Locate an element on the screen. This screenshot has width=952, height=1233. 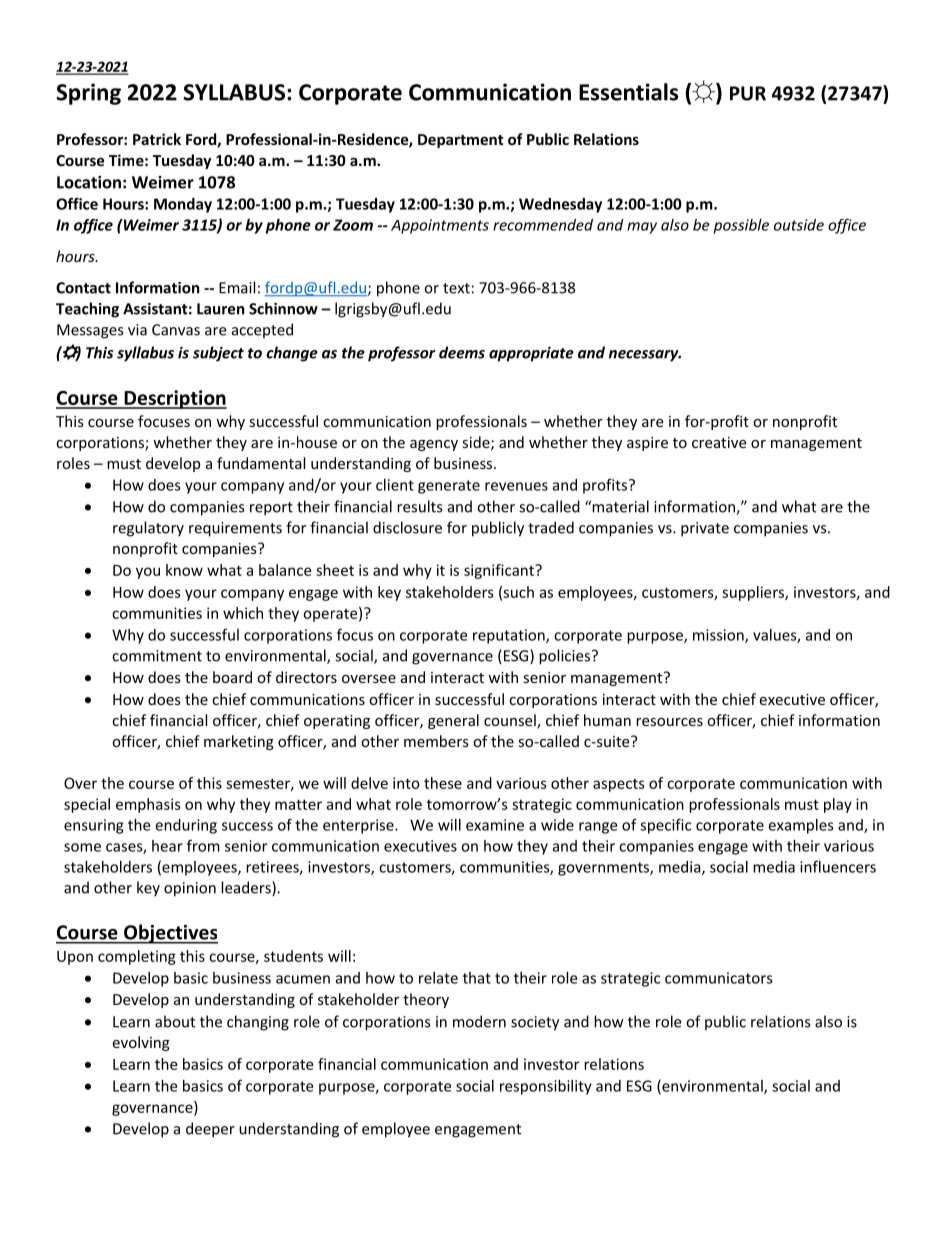
know is located at coordinates (184, 570).
